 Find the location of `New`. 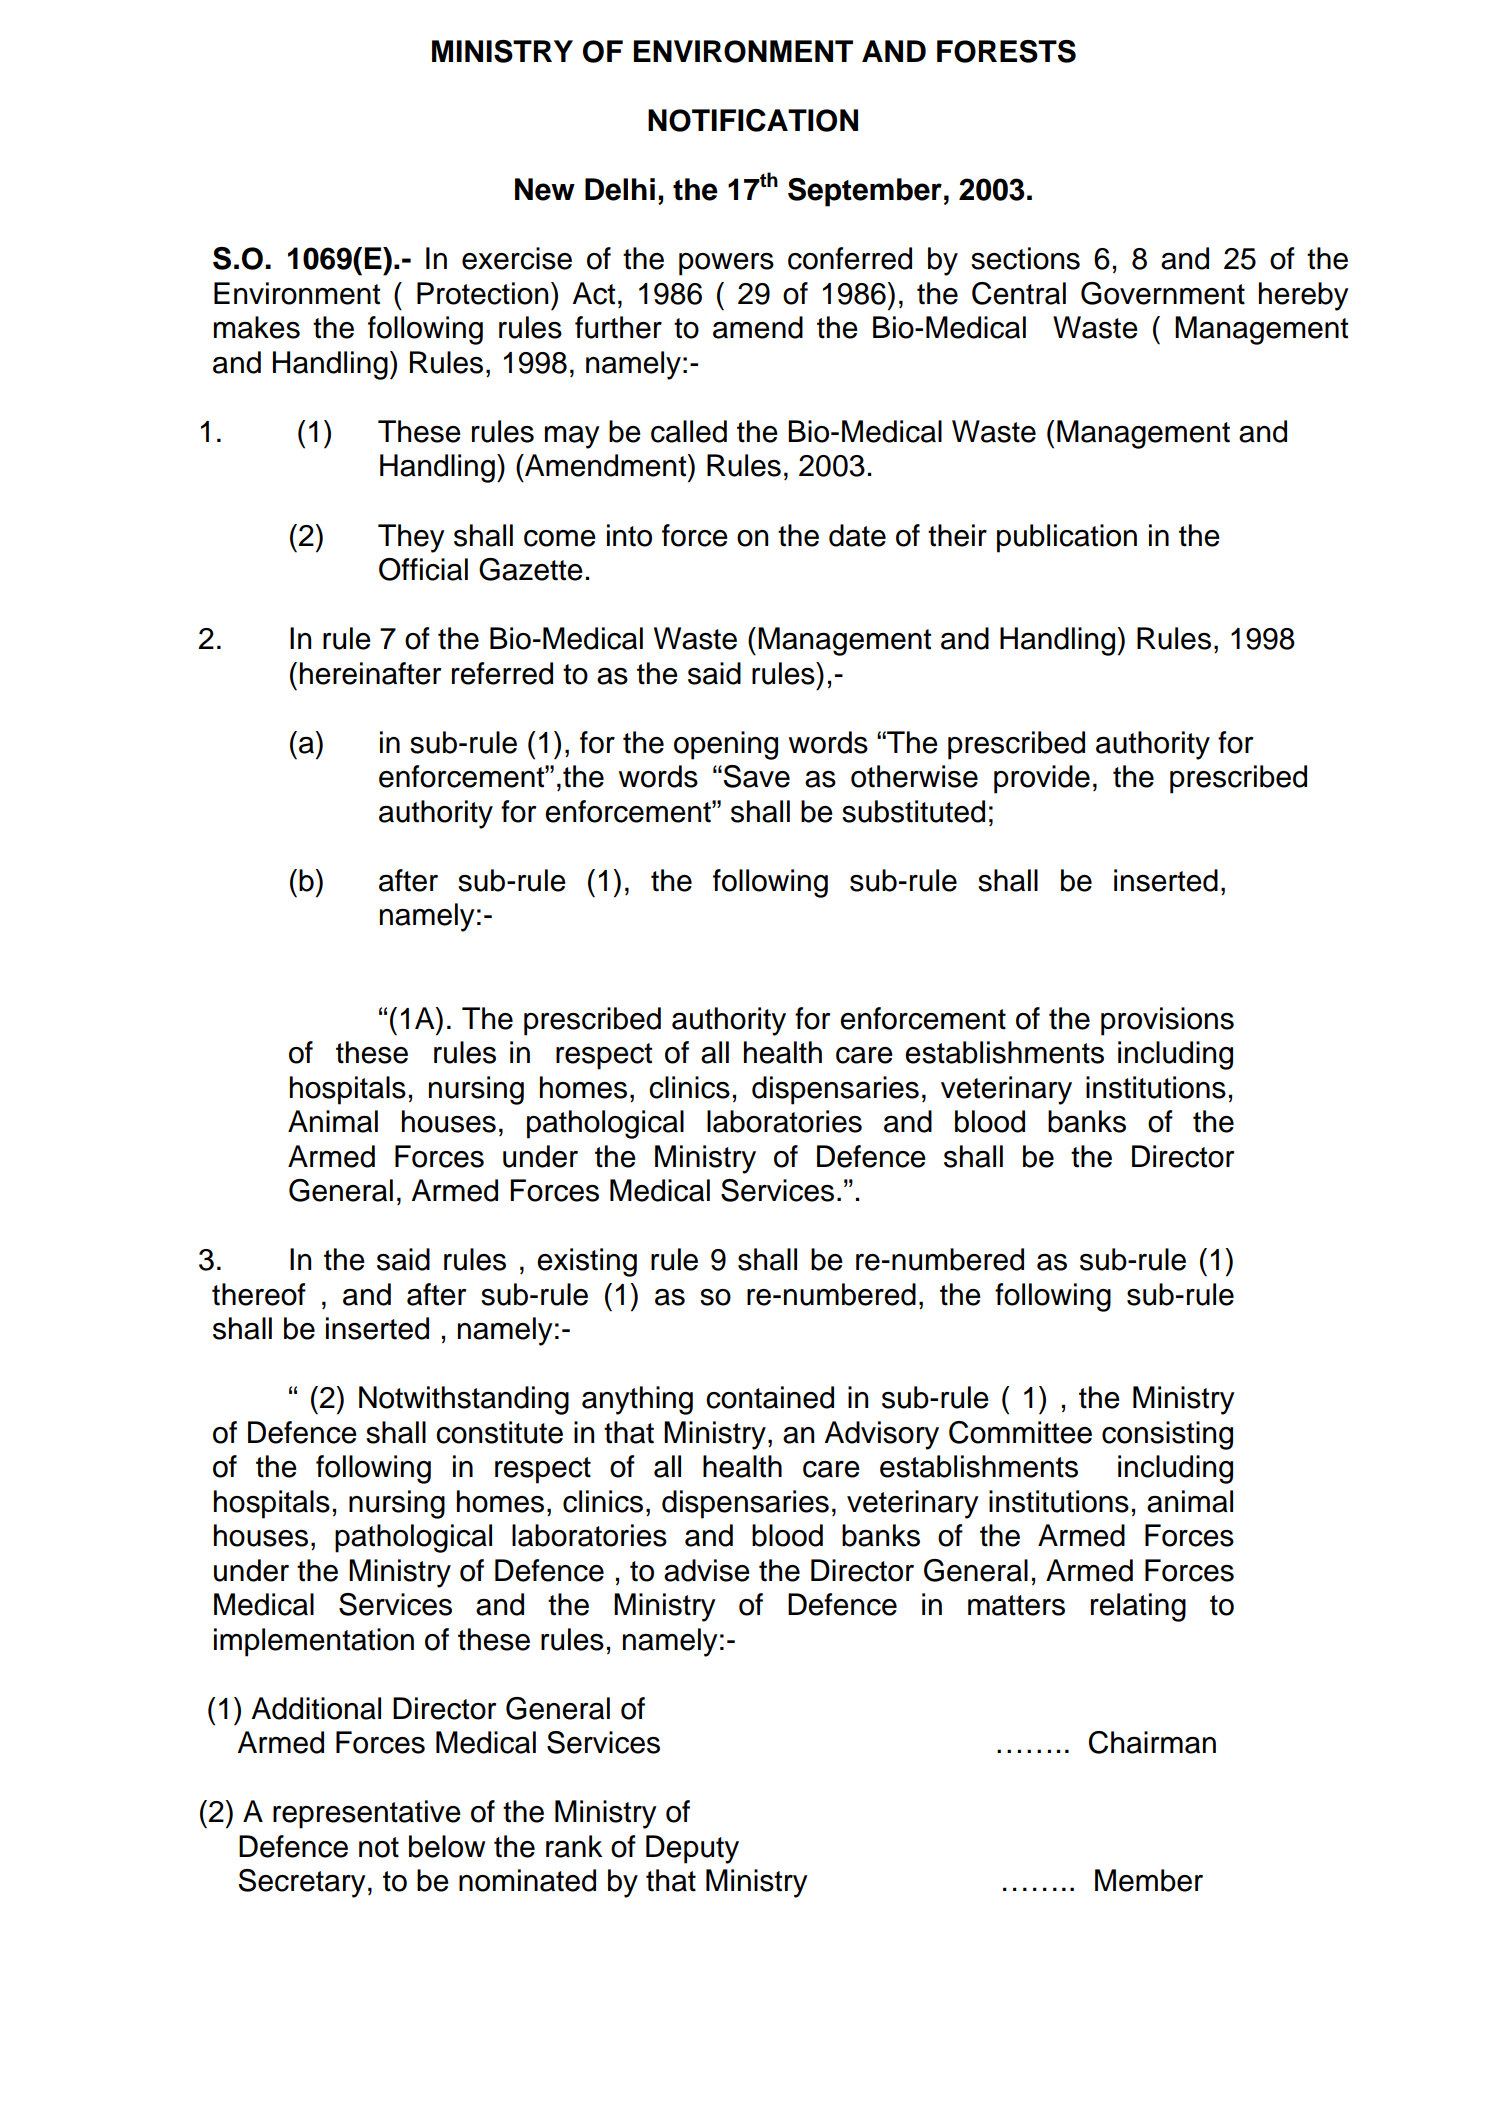

New is located at coordinates (545, 189).
